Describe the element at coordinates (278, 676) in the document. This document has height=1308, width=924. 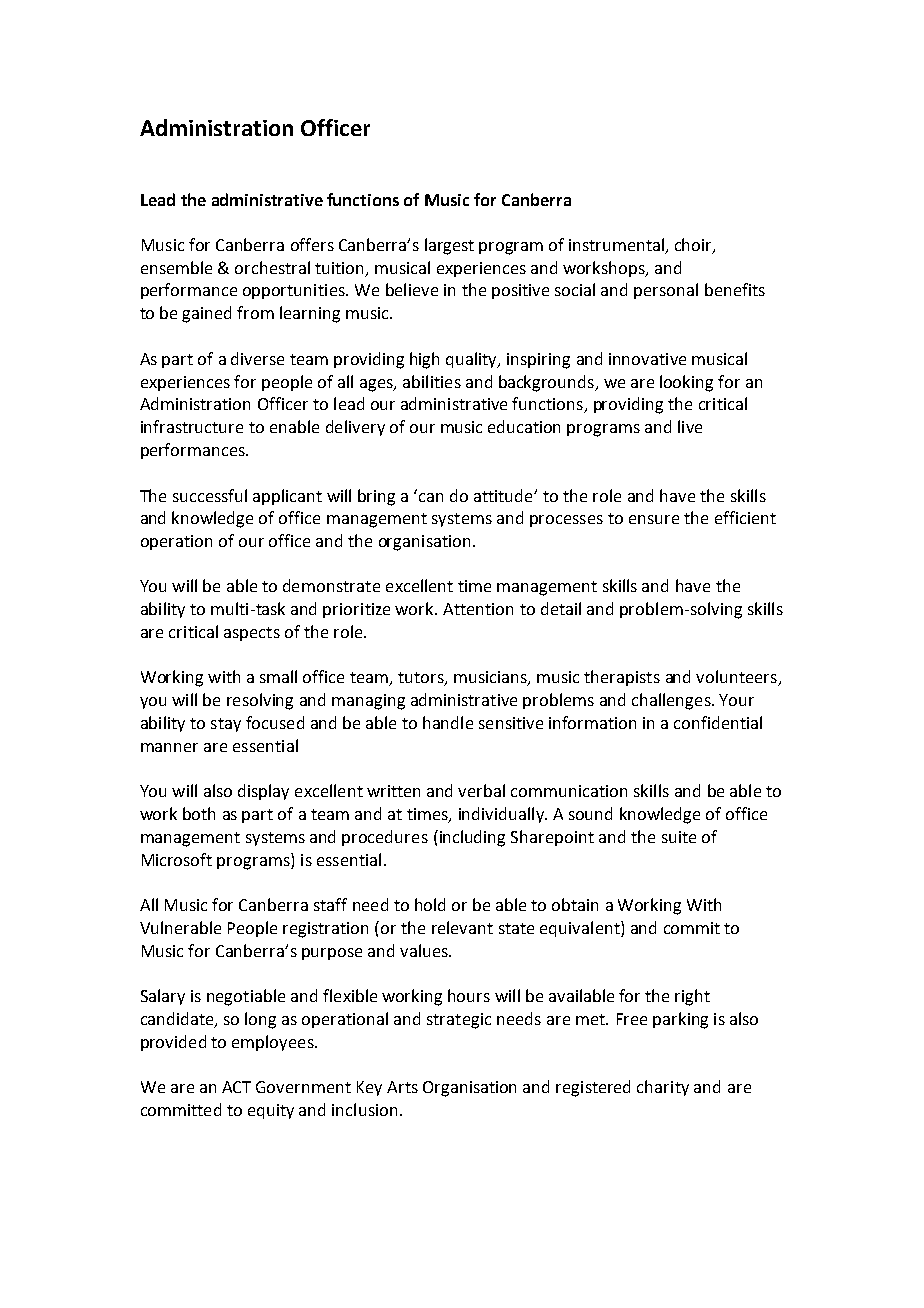
I see `small` at that location.
